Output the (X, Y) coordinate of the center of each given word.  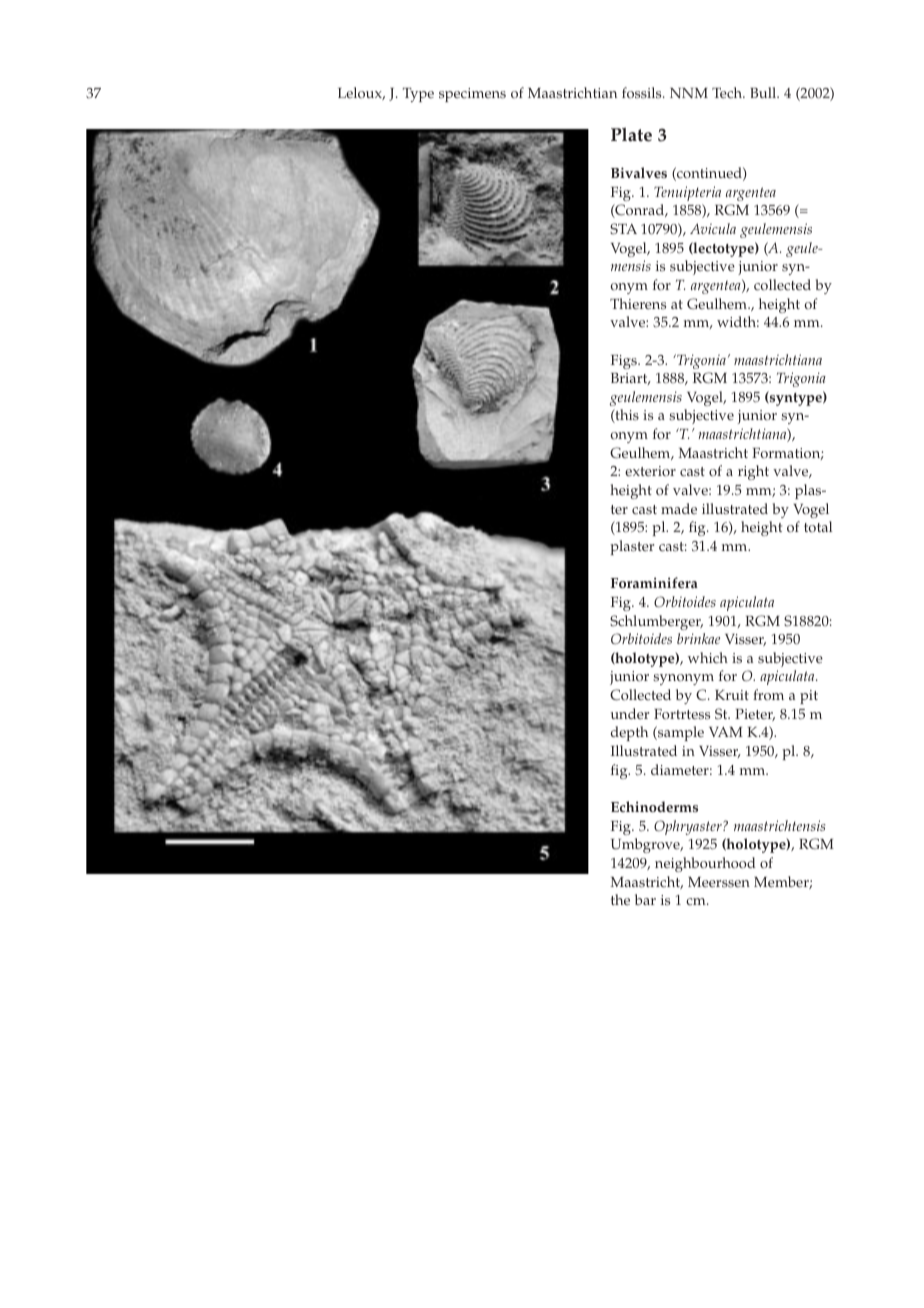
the (620, 900)
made (679, 509)
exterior (650, 471)
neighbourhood (705, 864)
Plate (631, 134)
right (753, 472)
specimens (472, 95)
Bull (764, 92)
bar (645, 899)
